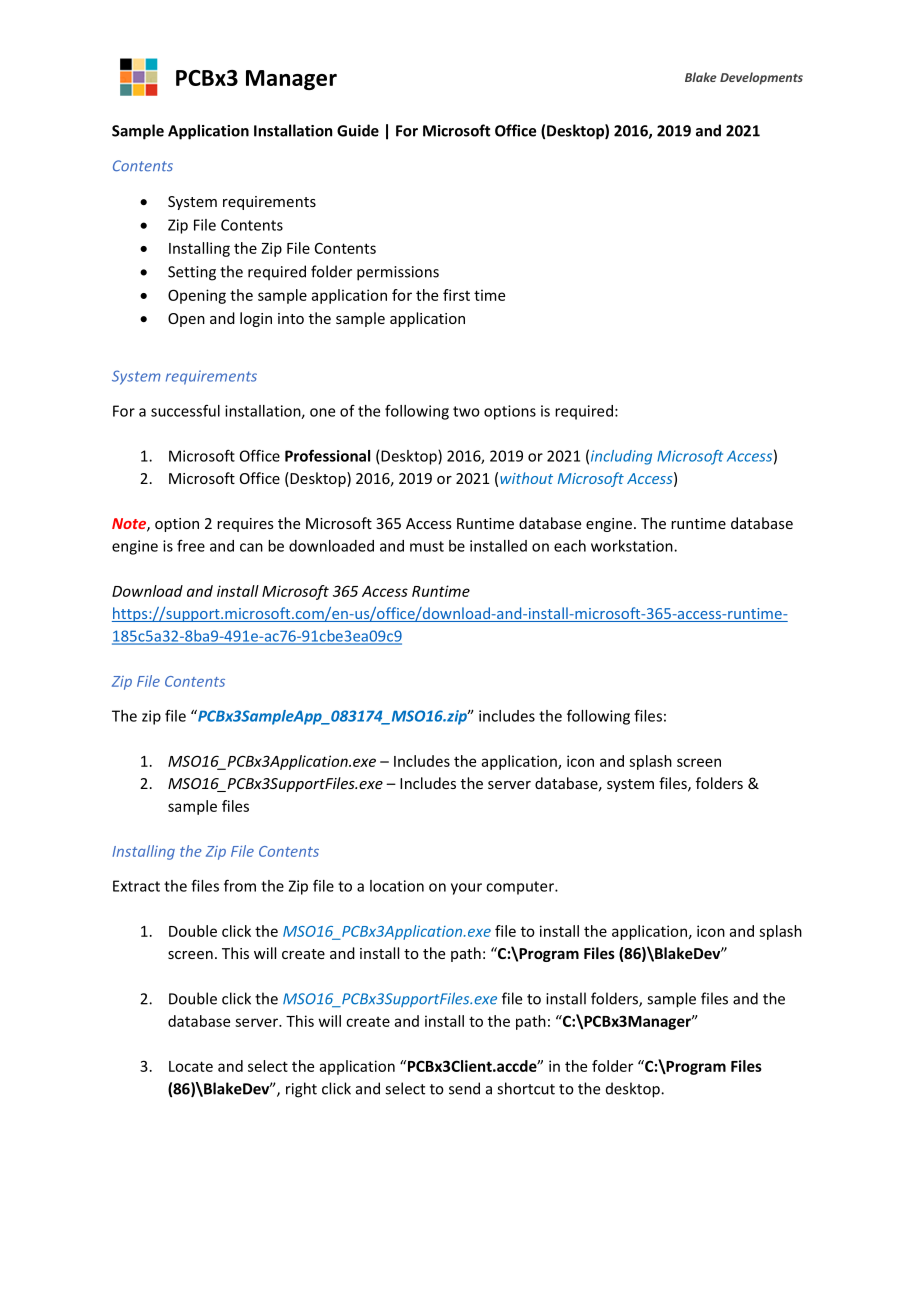  What do you see at coordinates (256, 319) in the screenshot?
I see `login` at bounding box center [256, 319].
